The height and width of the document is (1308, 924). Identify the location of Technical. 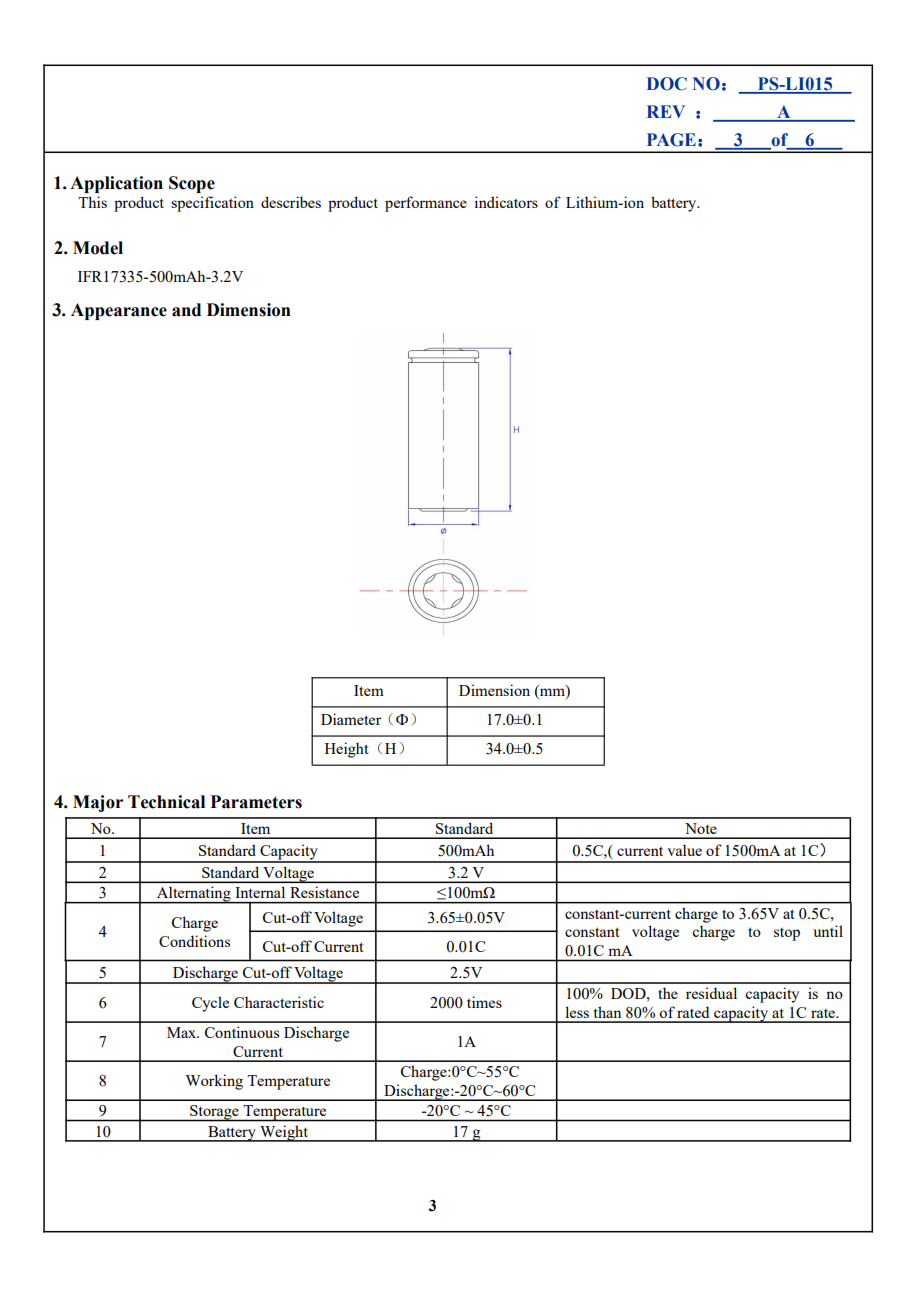
(166, 802).
